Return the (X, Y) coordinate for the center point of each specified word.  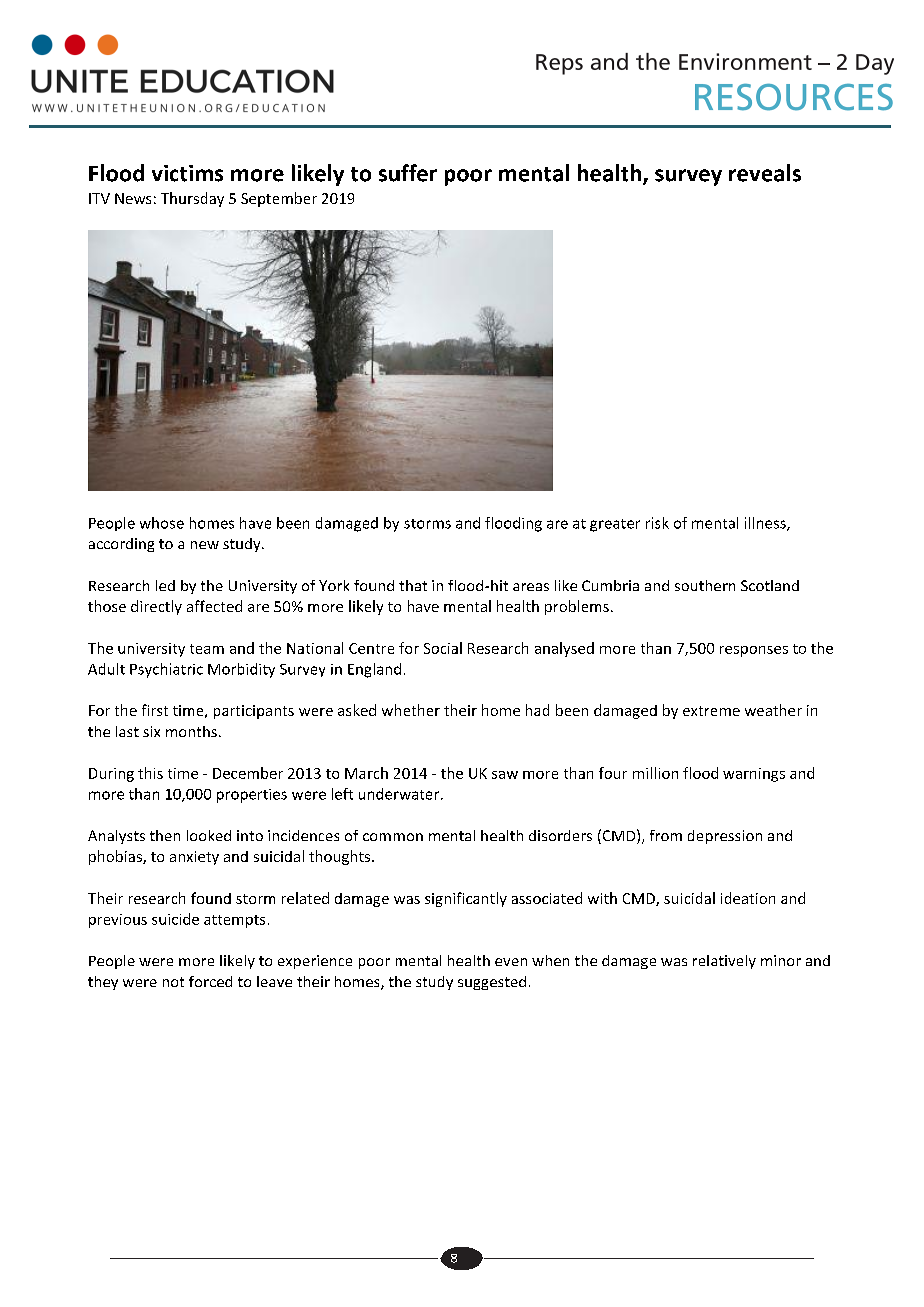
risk (657, 523)
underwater (400, 794)
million (655, 773)
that (413, 585)
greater (615, 525)
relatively (724, 962)
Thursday (192, 199)
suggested (492, 983)
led (165, 585)
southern (705, 585)
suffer (408, 173)
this (150, 773)
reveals (765, 173)
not (173, 982)
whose (162, 523)
